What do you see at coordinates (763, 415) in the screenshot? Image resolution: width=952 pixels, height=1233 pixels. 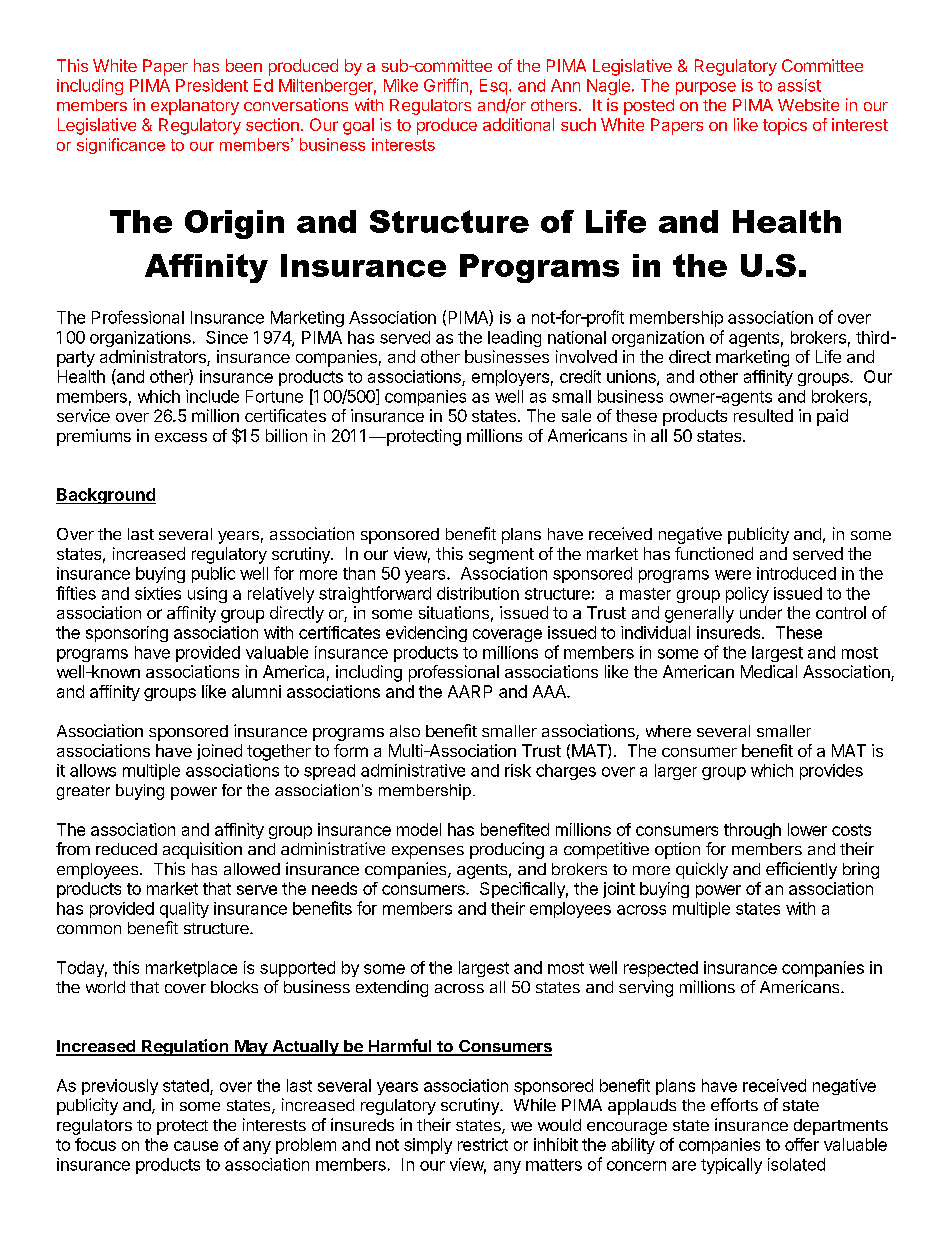 I see `resulted` at bounding box center [763, 415].
